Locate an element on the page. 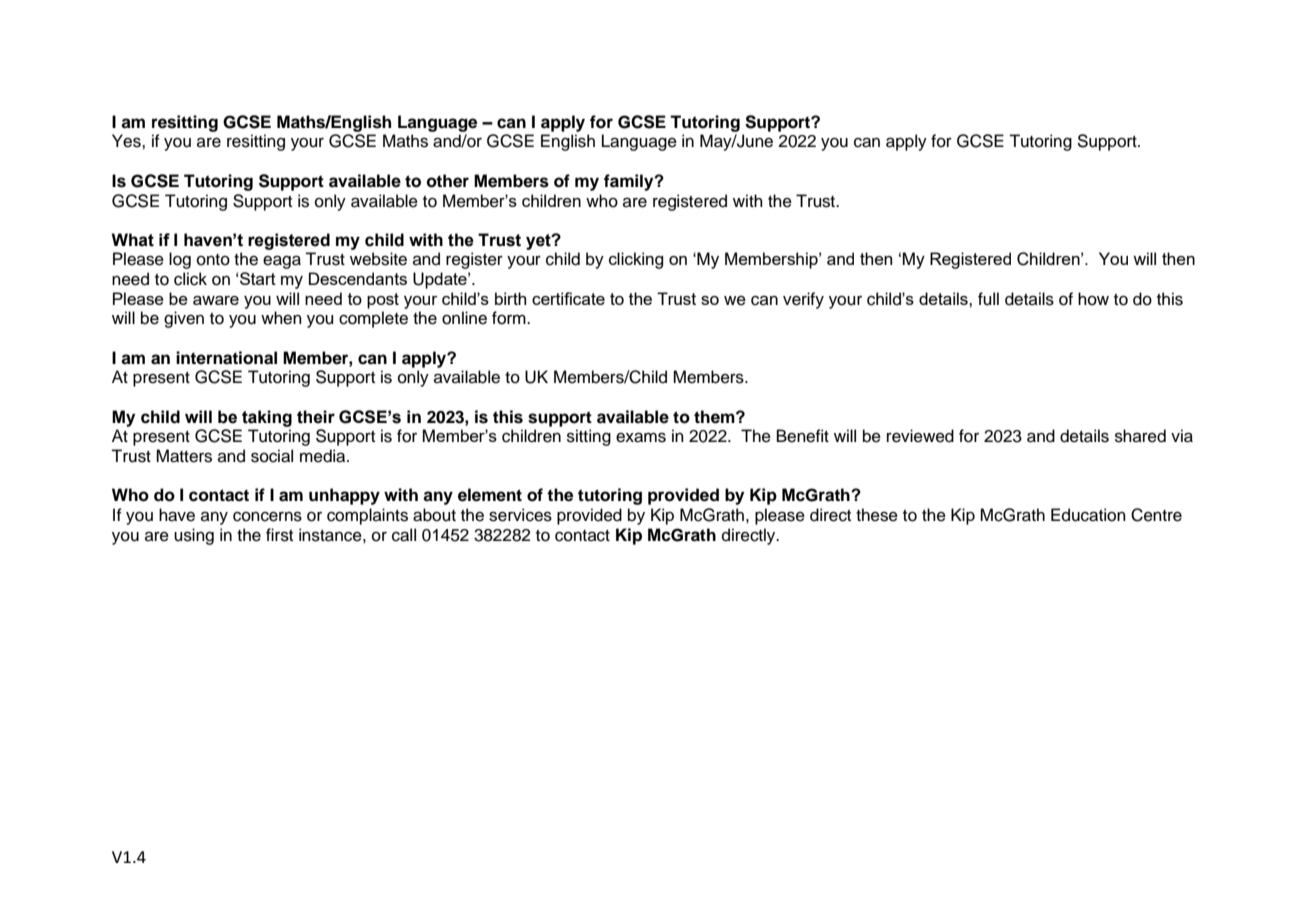 The width and height of the image is (1309, 924). full is located at coordinates (988, 299).
